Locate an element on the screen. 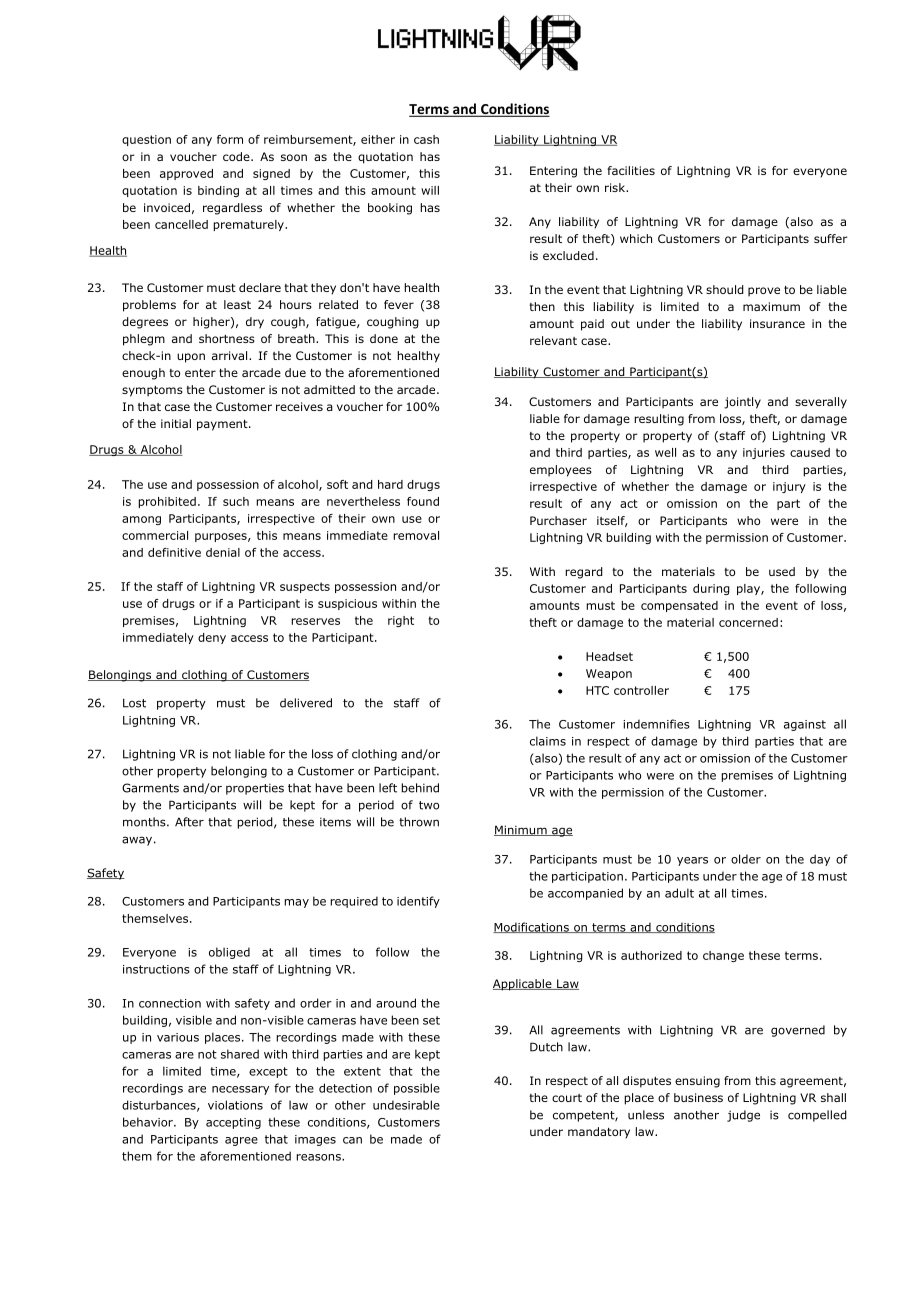 This screenshot has height=1308, width=924. accepting is located at coordinates (233, 1123).
